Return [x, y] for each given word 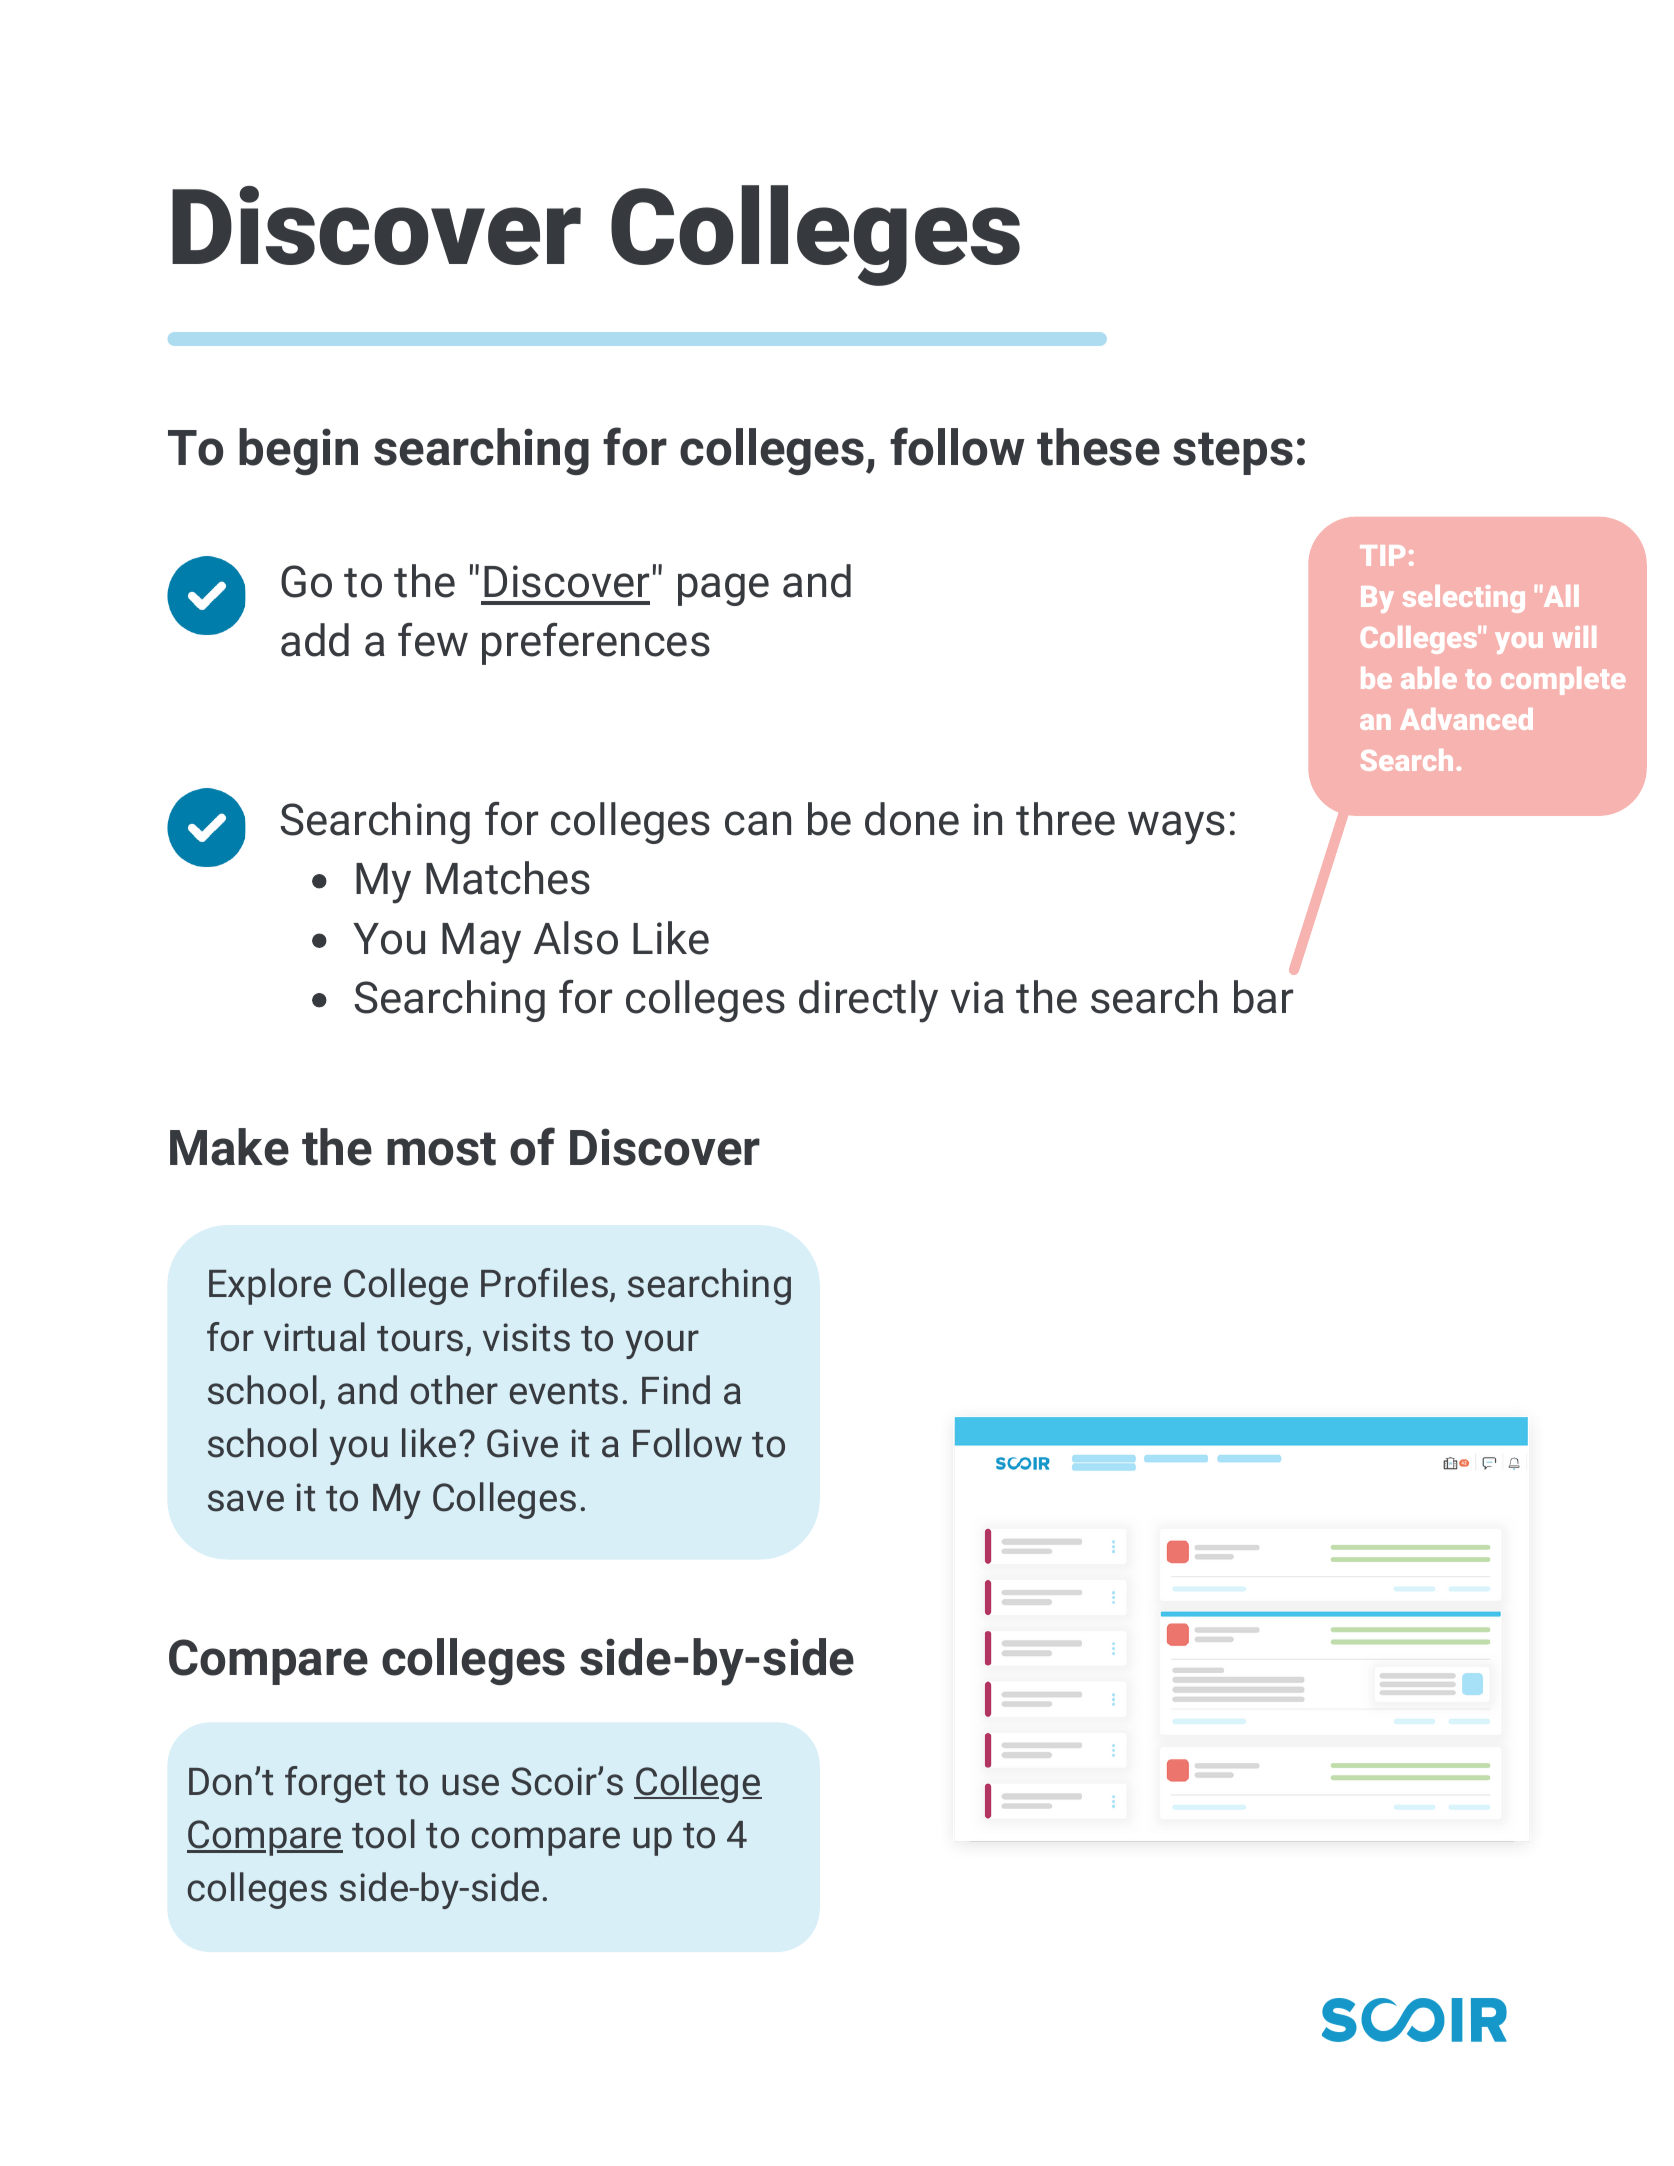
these [1098, 447]
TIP [1382, 555]
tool [383, 1834]
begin [298, 451]
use [470, 1785]
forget [335, 1784]
